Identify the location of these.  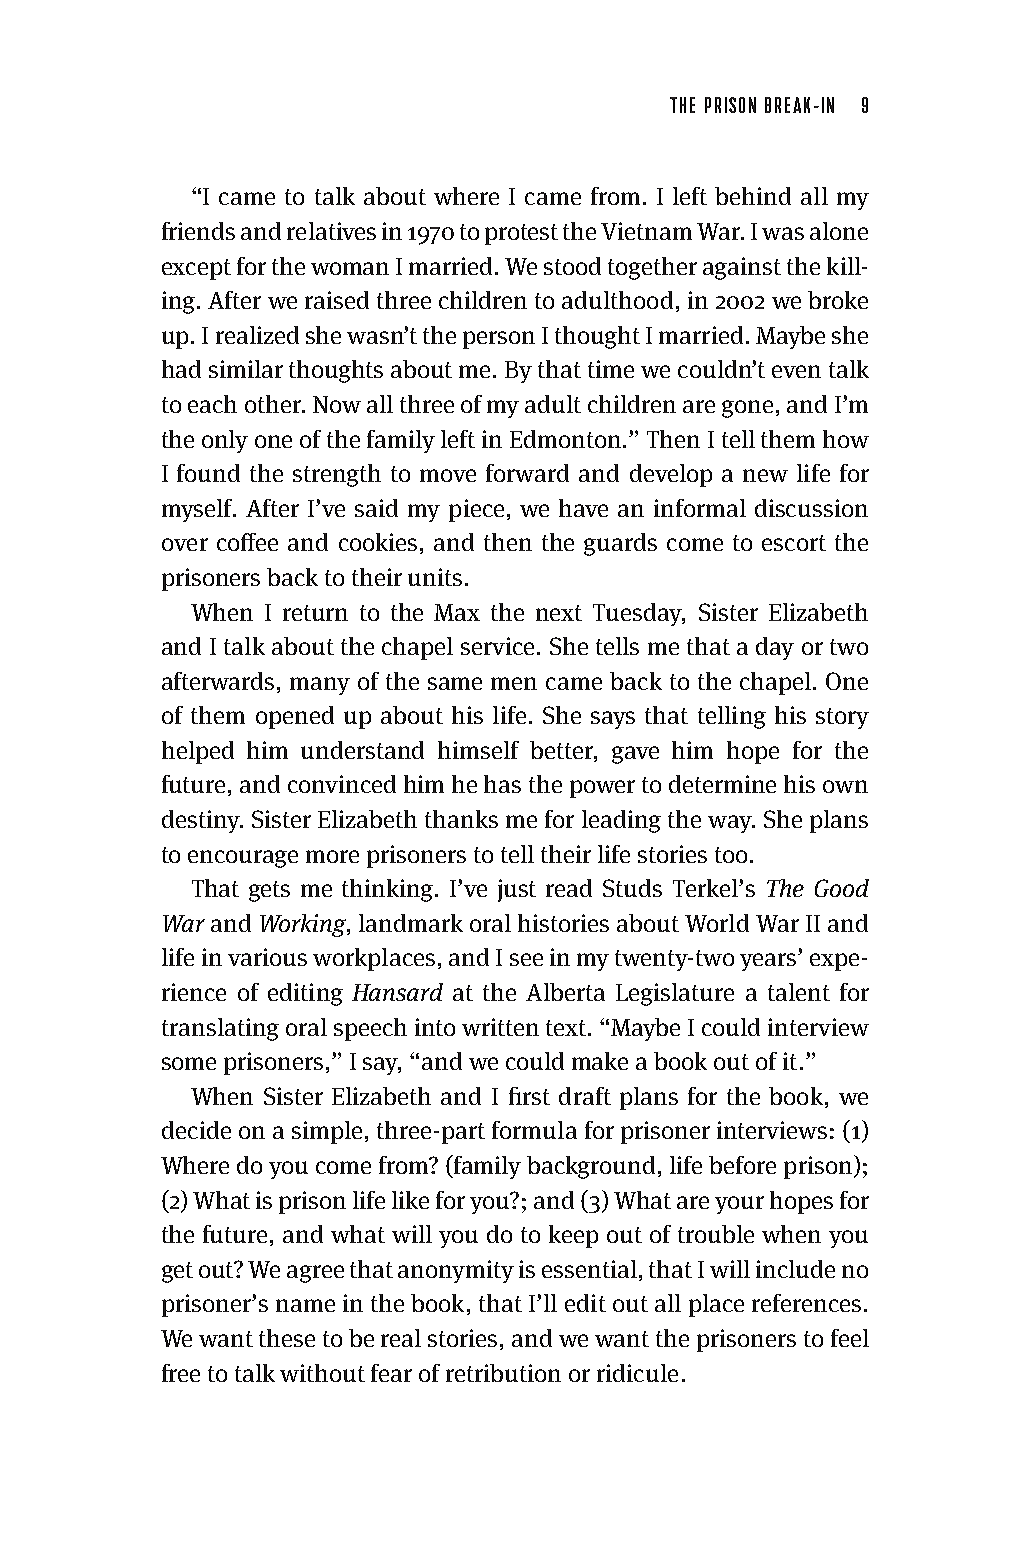
(287, 1338).
